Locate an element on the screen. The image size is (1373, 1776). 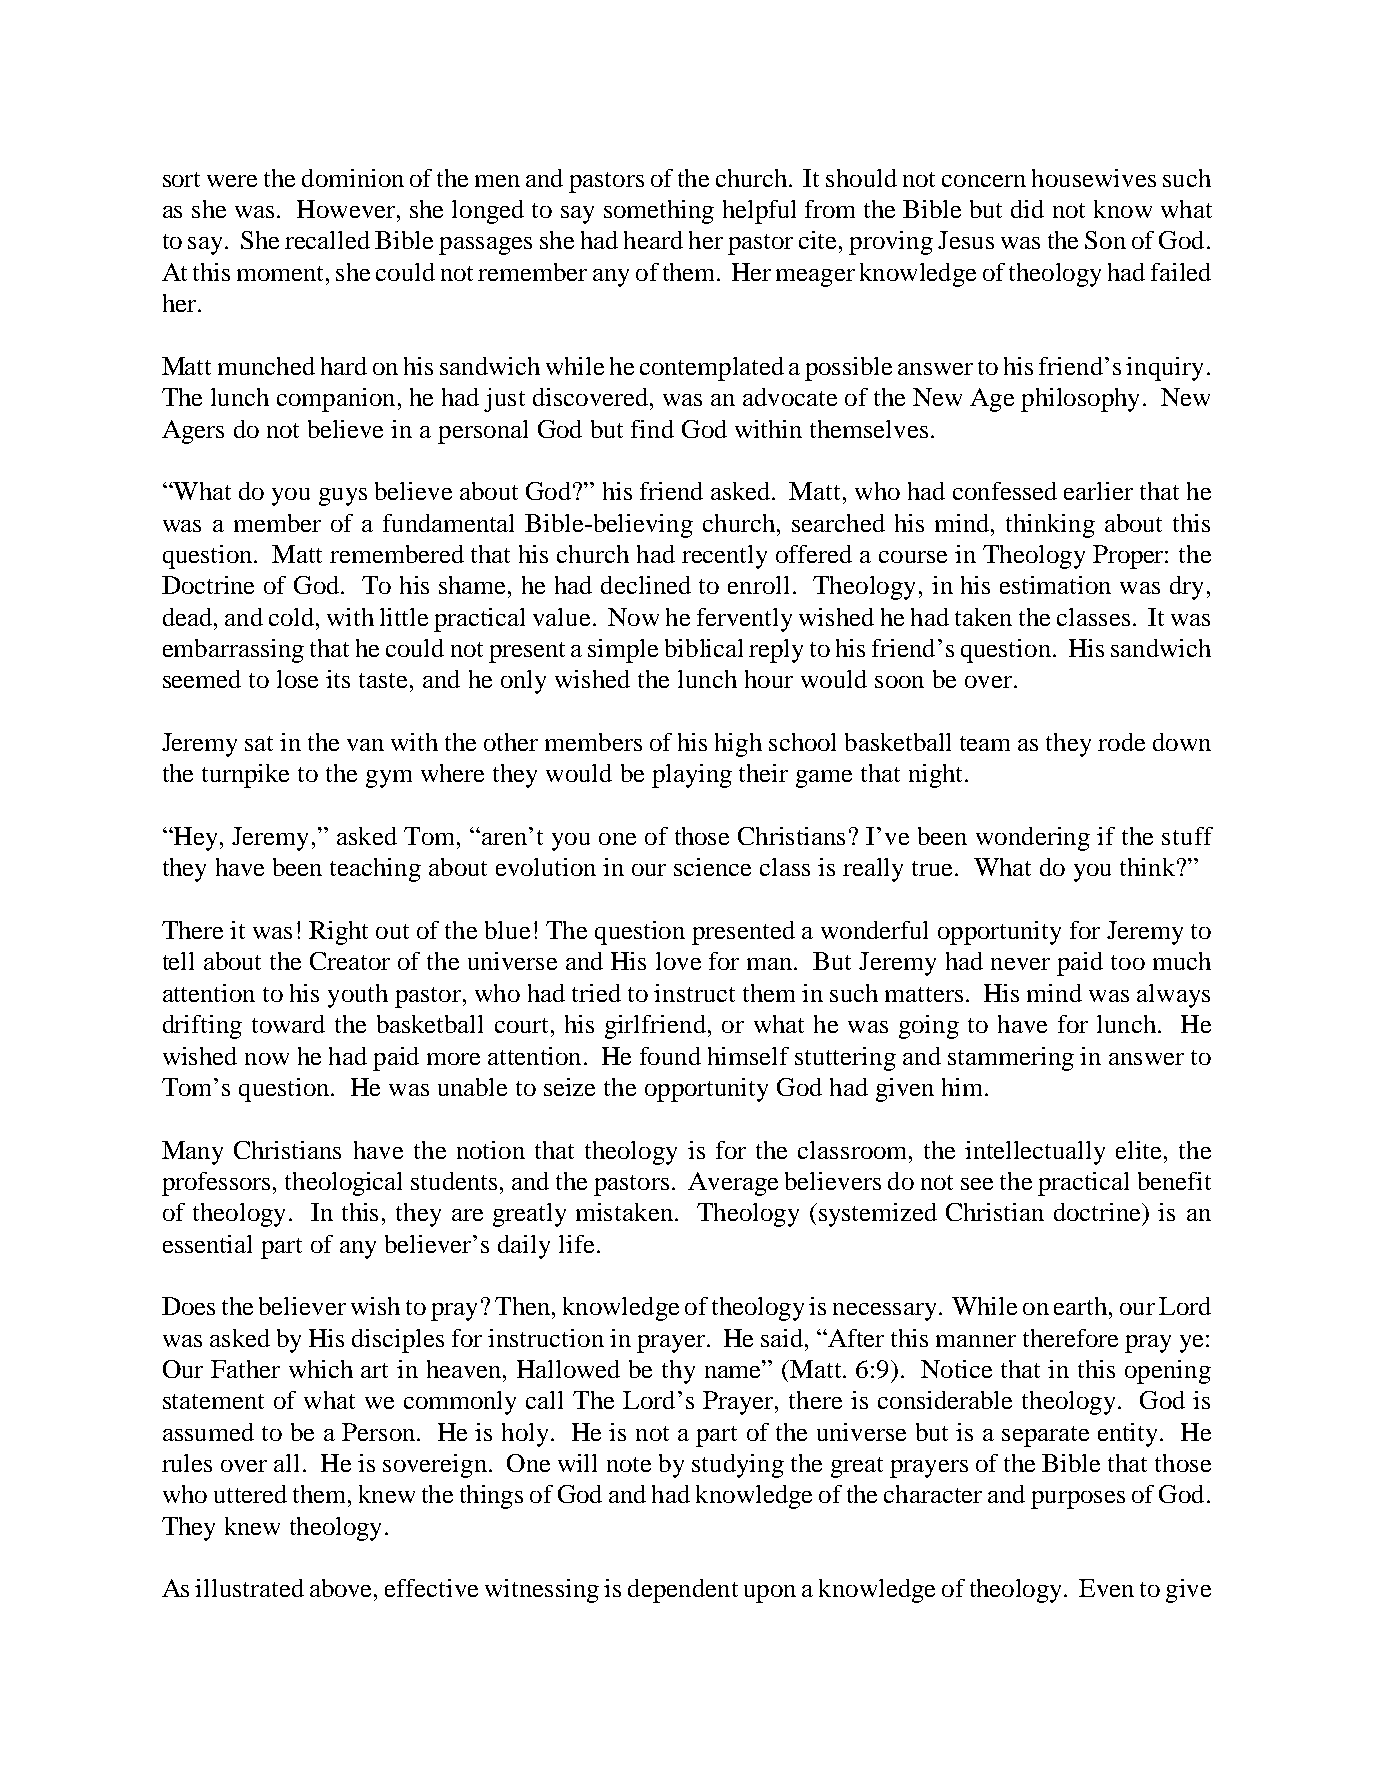
stammering is located at coordinates (1011, 1059).
